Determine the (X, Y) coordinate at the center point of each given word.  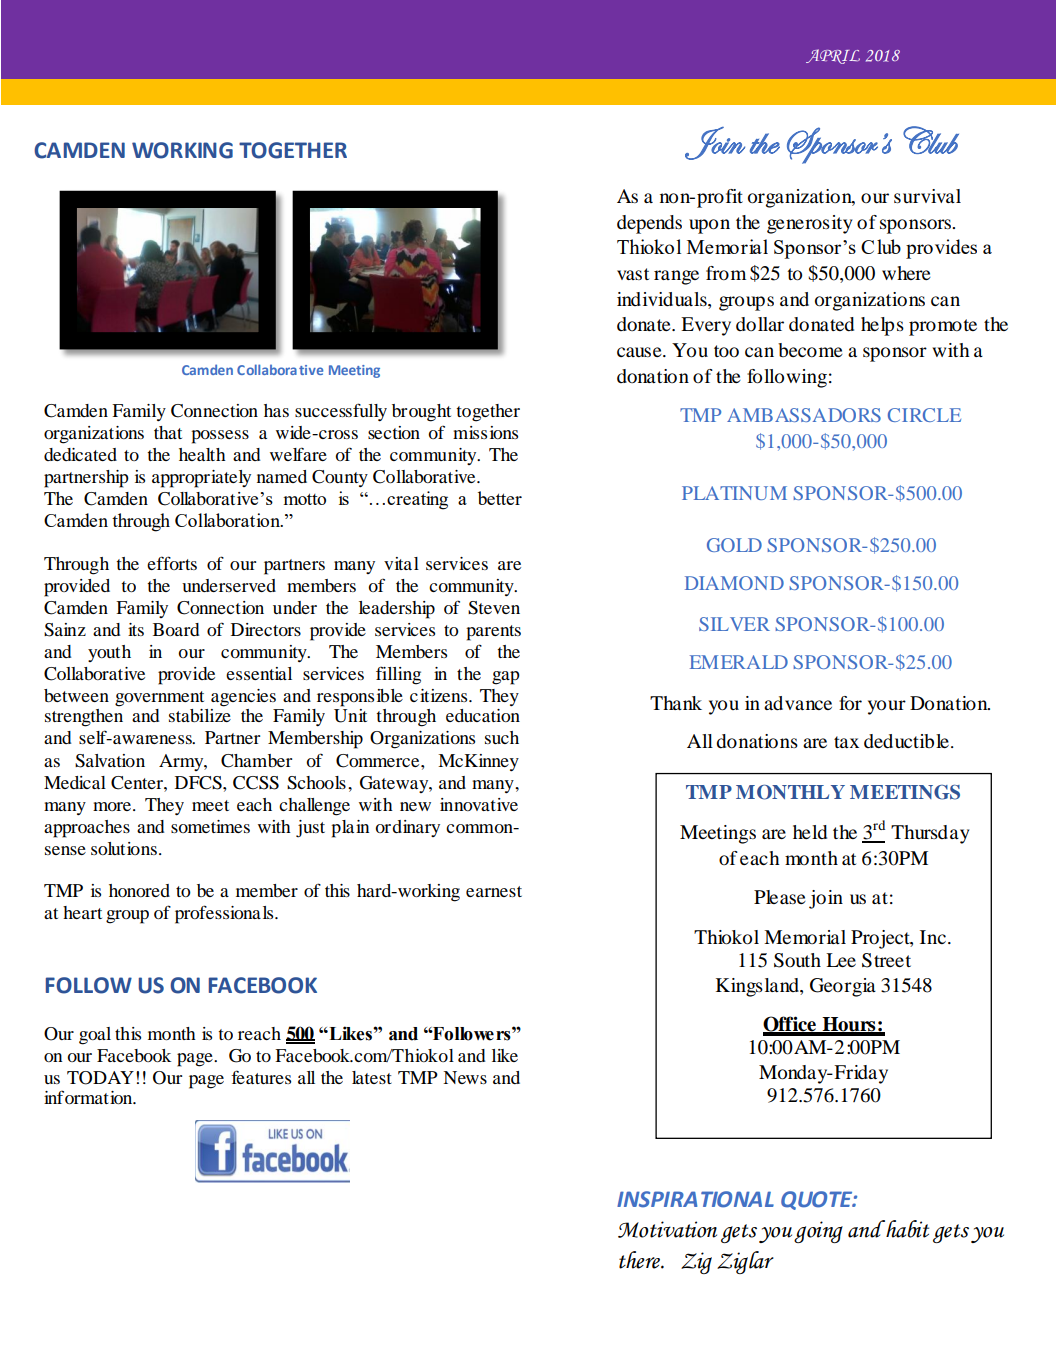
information (89, 1097)
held (810, 832)
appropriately (201, 479)
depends (649, 224)
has (276, 410)
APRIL (833, 56)
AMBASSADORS (804, 415)
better (500, 498)
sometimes (210, 826)
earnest (494, 891)
